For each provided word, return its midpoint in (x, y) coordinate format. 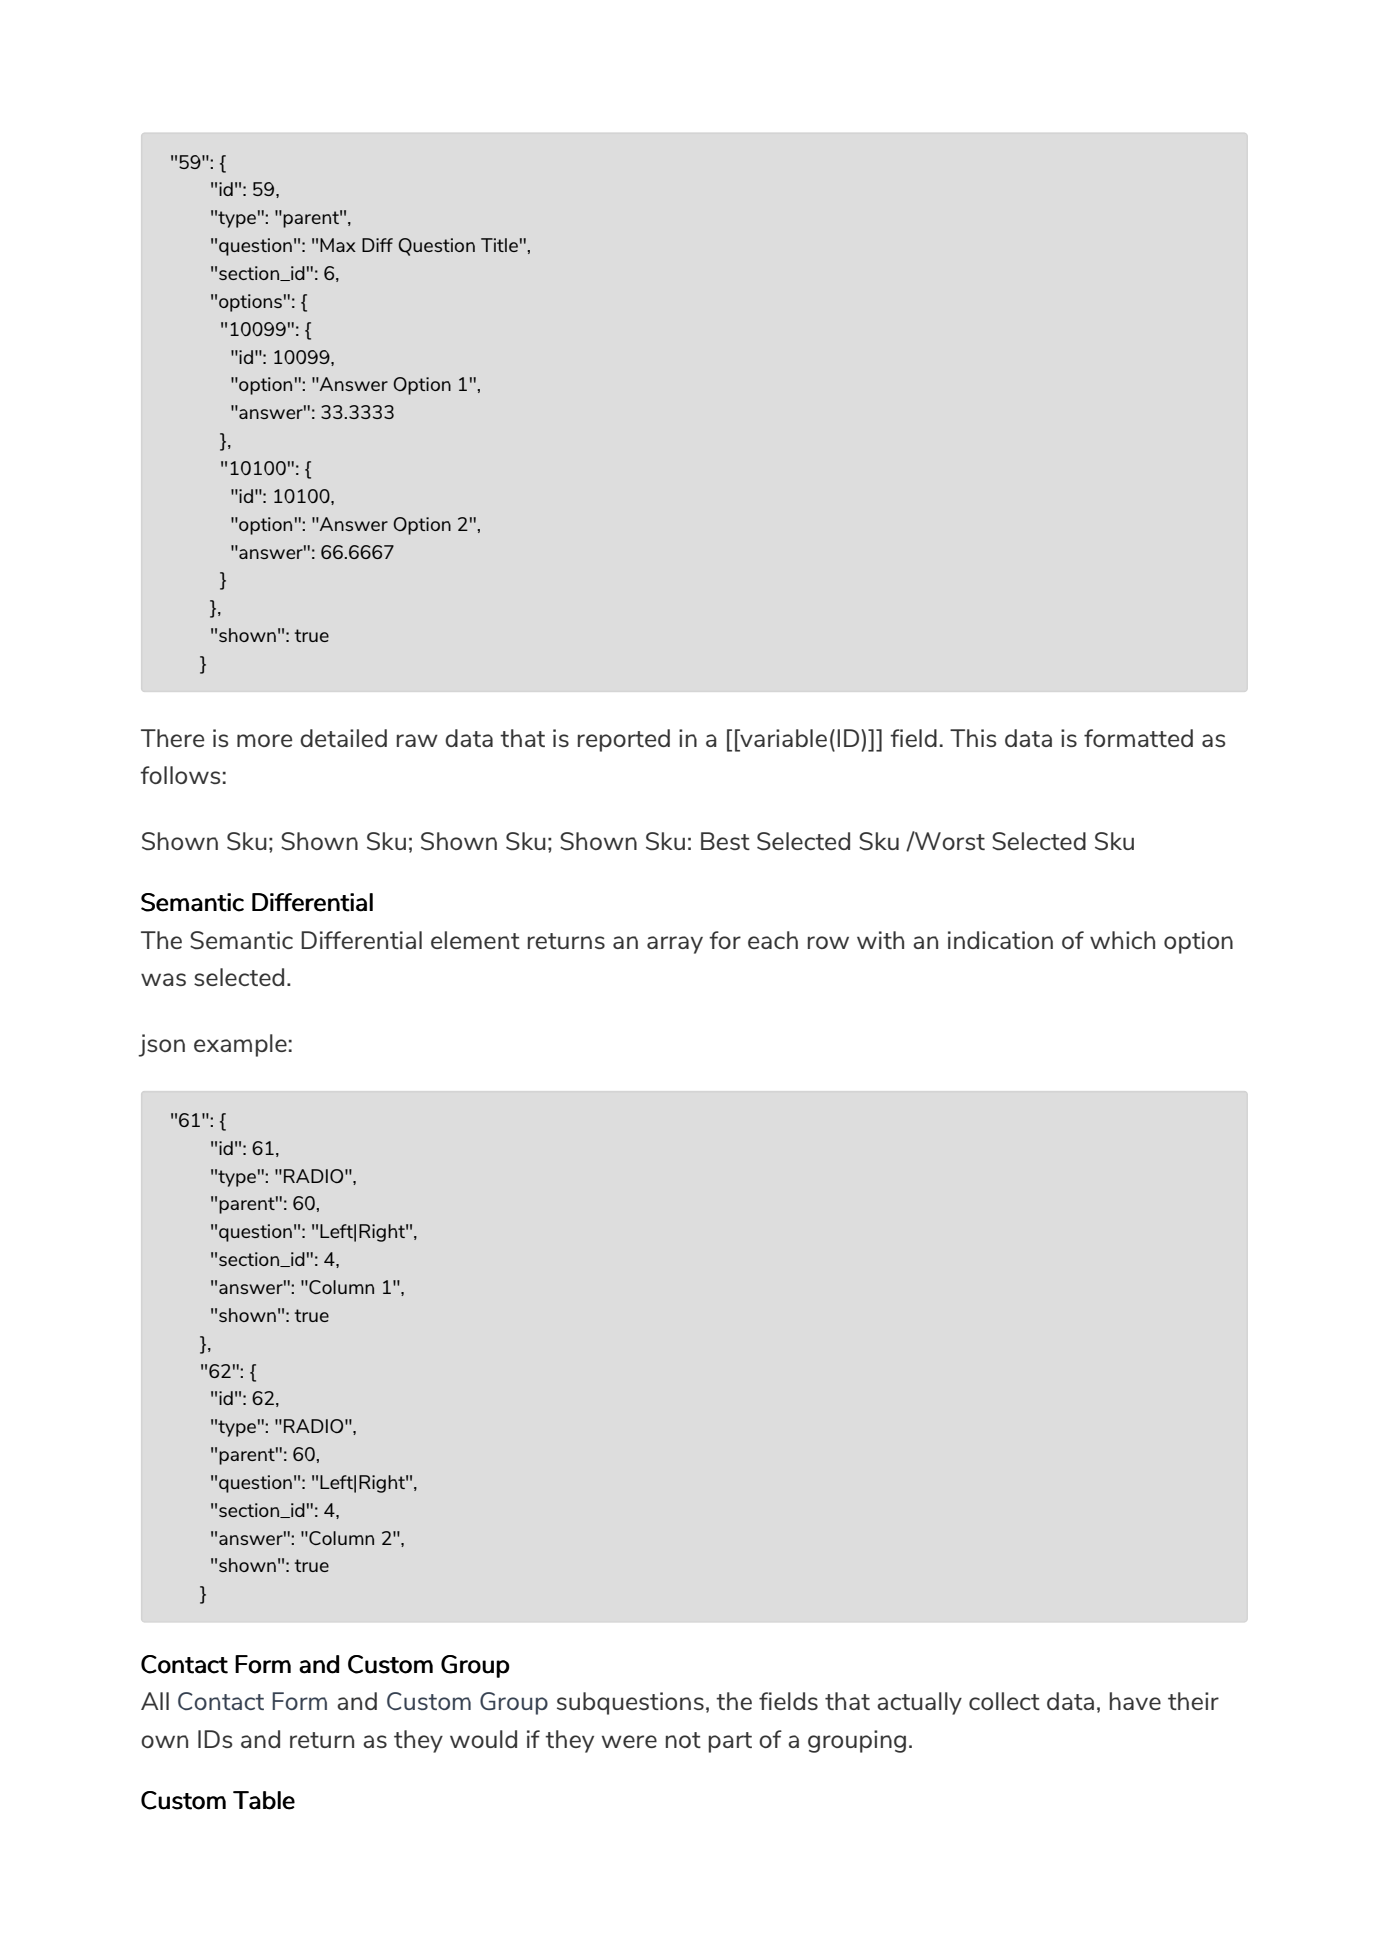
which (1122, 940)
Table (264, 1800)
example (240, 1045)
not (683, 1740)
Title (499, 245)
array (675, 945)
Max (338, 245)
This (973, 738)
